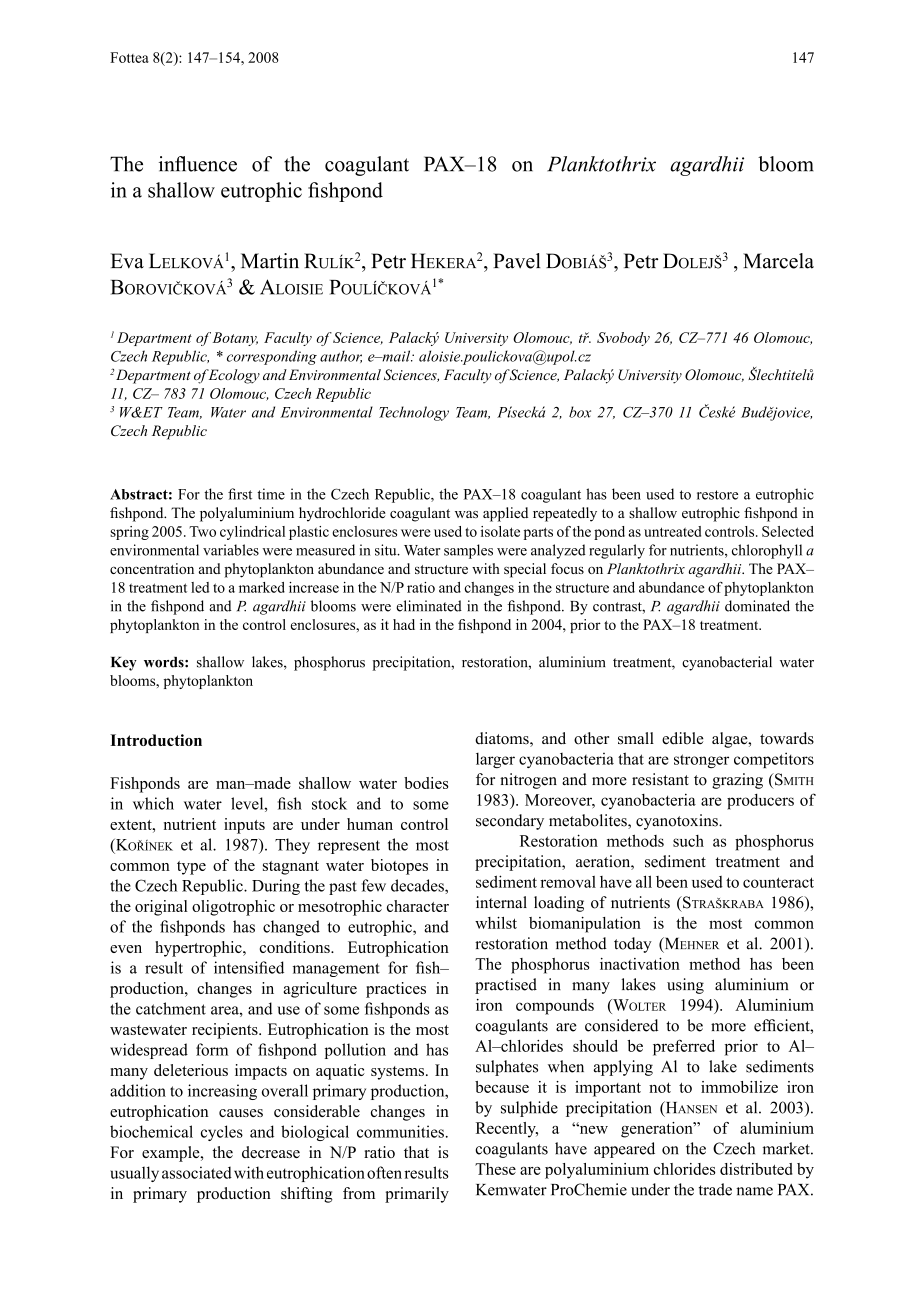 The image size is (924, 1308). I want to click on Marcela, so click(778, 261).
